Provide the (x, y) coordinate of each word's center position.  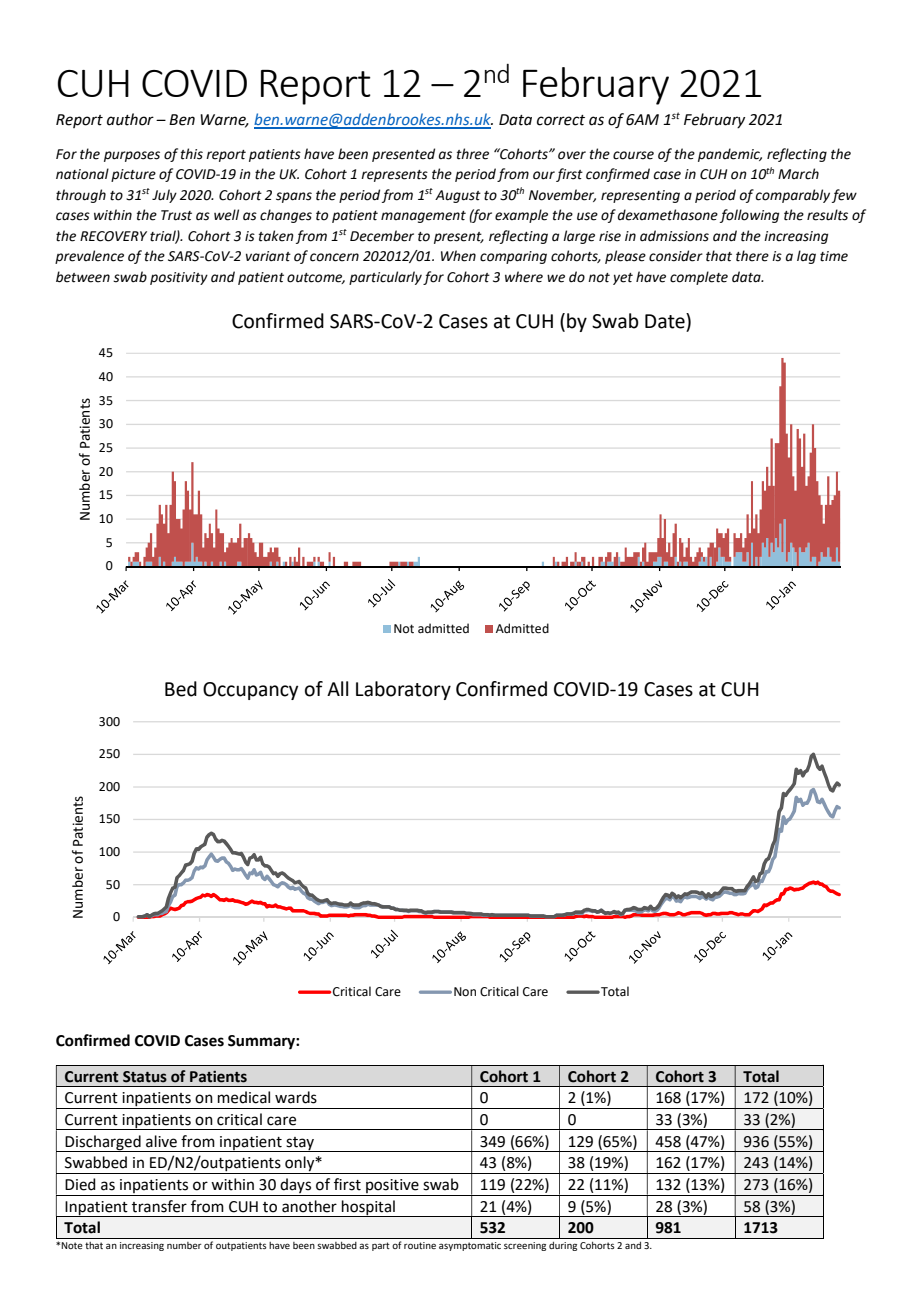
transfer (159, 1206)
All (337, 688)
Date (666, 321)
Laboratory (403, 690)
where (524, 277)
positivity (179, 278)
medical (244, 1097)
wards (296, 1097)
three (473, 154)
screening (525, 1246)
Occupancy (250, 691)
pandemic (730, 155)
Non (465, 992)
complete (699, 278)
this (192, 154)
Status (145, 1077)
